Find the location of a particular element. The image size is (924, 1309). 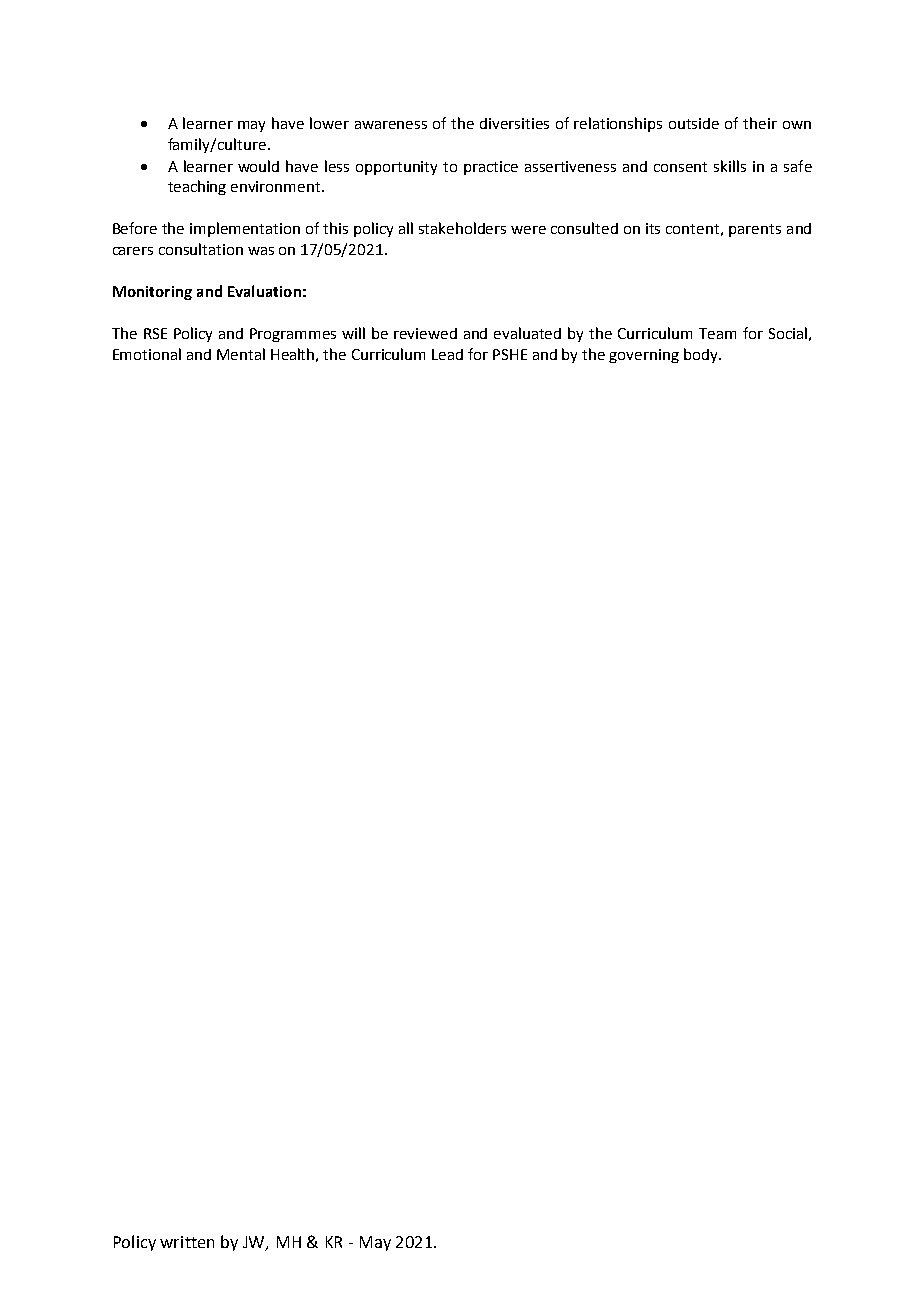

teaching is located at coordinates (197, 187).
